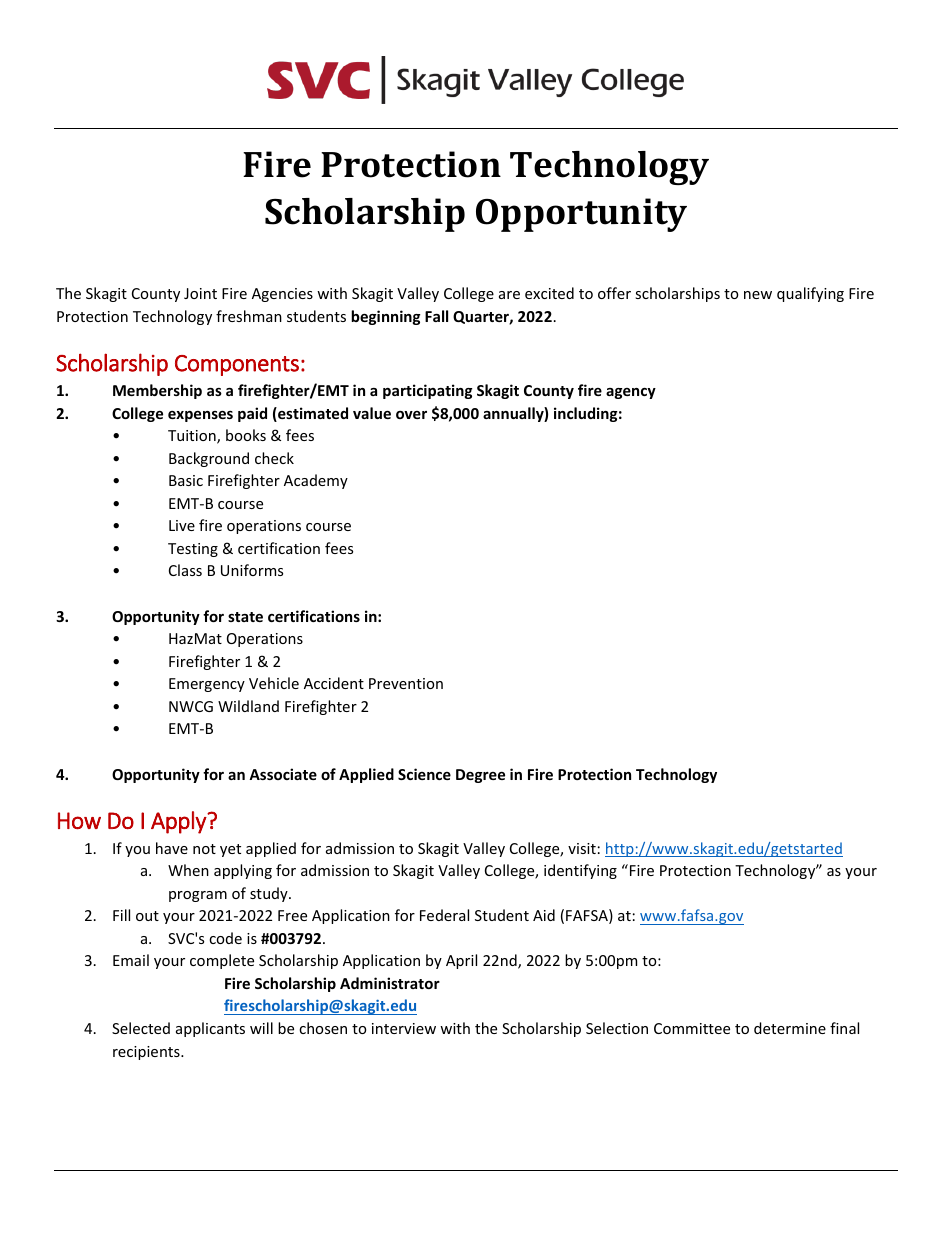  Describe the element at coordinates (758, 295) in the screenshot. I see `new` at that location.
